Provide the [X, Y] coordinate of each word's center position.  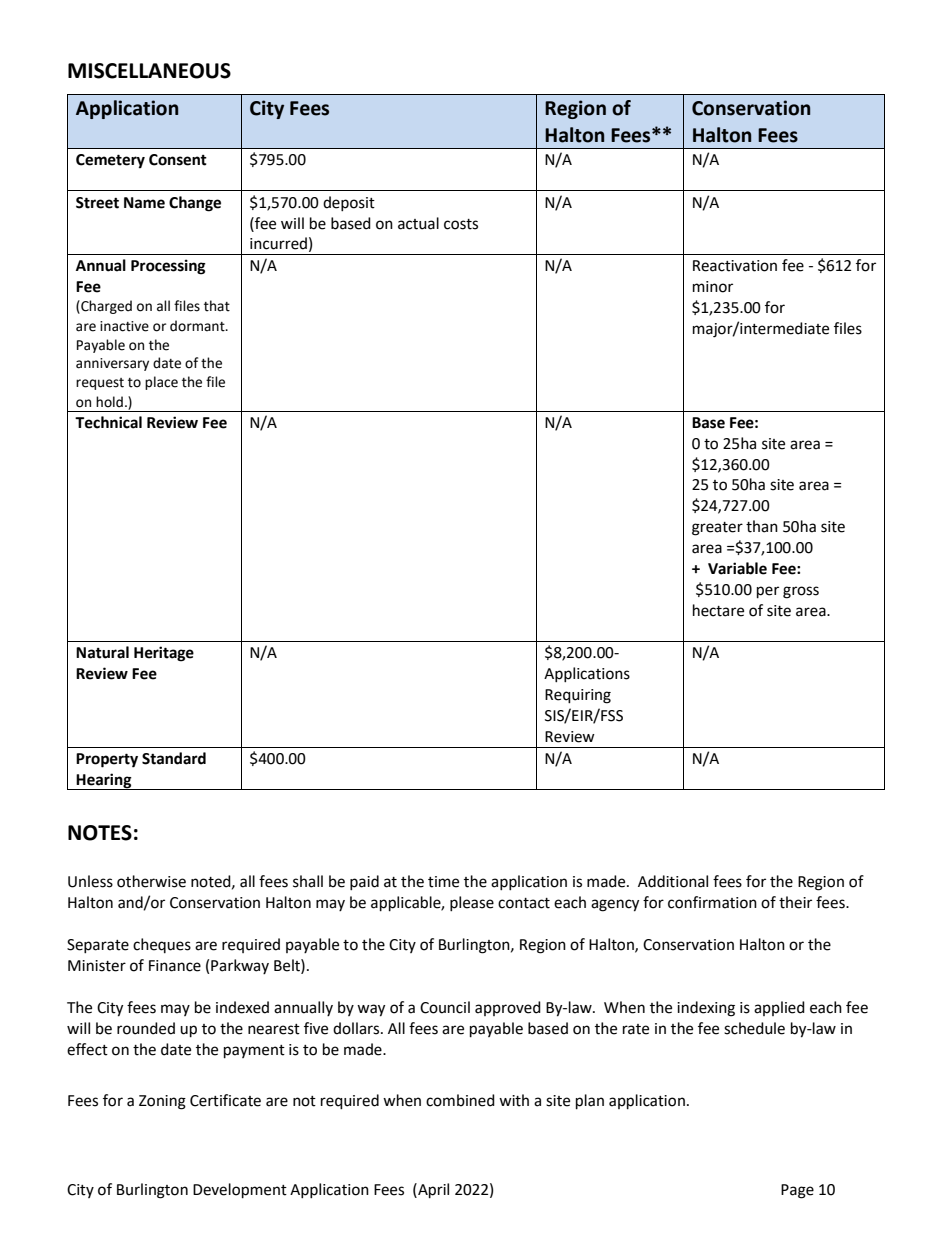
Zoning [162, 1102]
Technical [108, 422]
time [443, 882]
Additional [673, 881]
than [762, 526]
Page [797, 1191]
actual [418, 223]
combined [460, 1100]
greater [717, 529]
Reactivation [735, 266]
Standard [174, 758]
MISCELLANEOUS [149, 71]
